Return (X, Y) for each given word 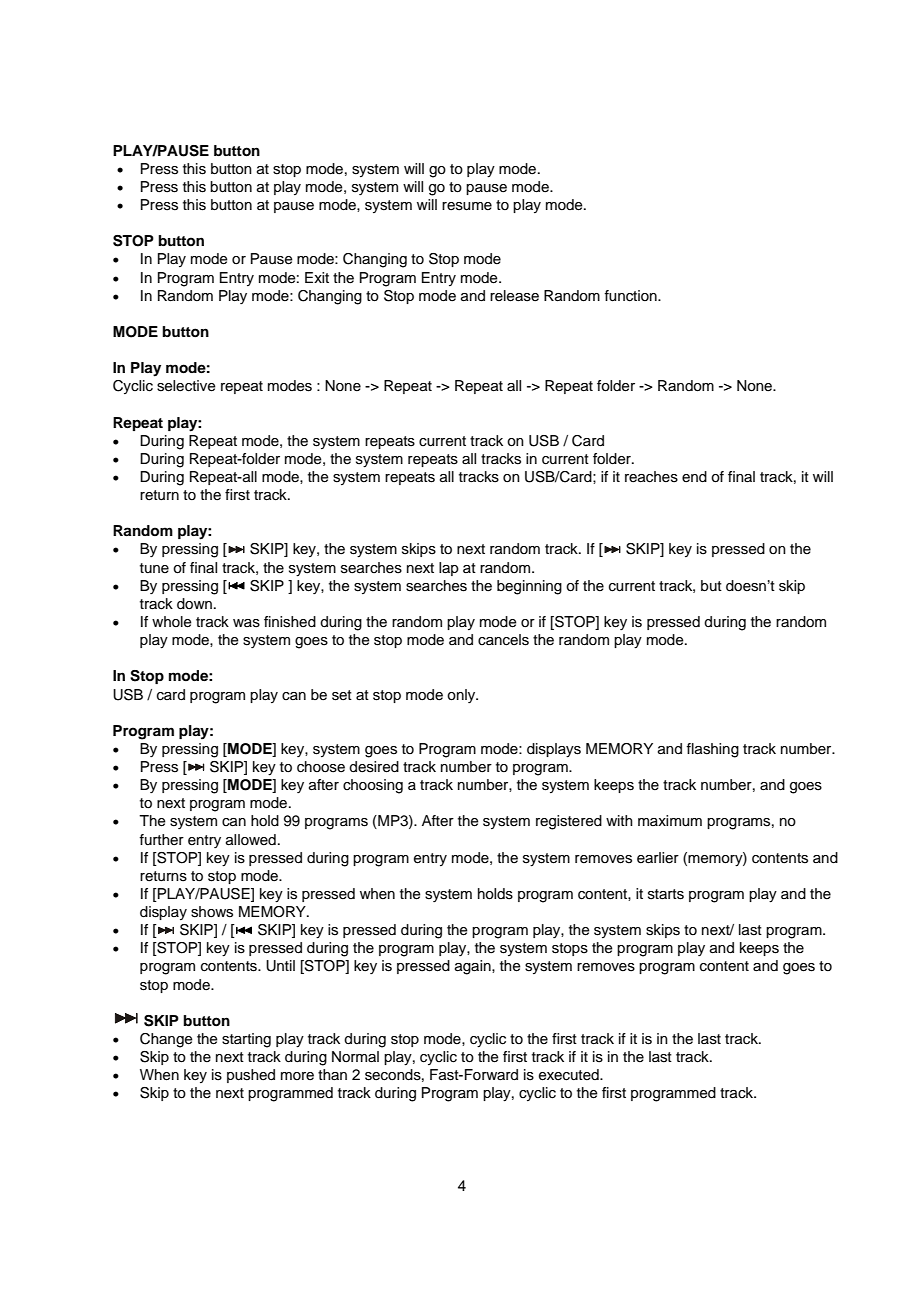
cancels (503, 640)
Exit (317, 277)
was (246, 623)
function (631, 296)
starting (246, 1040)
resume (467, 206)
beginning (529, 587)
